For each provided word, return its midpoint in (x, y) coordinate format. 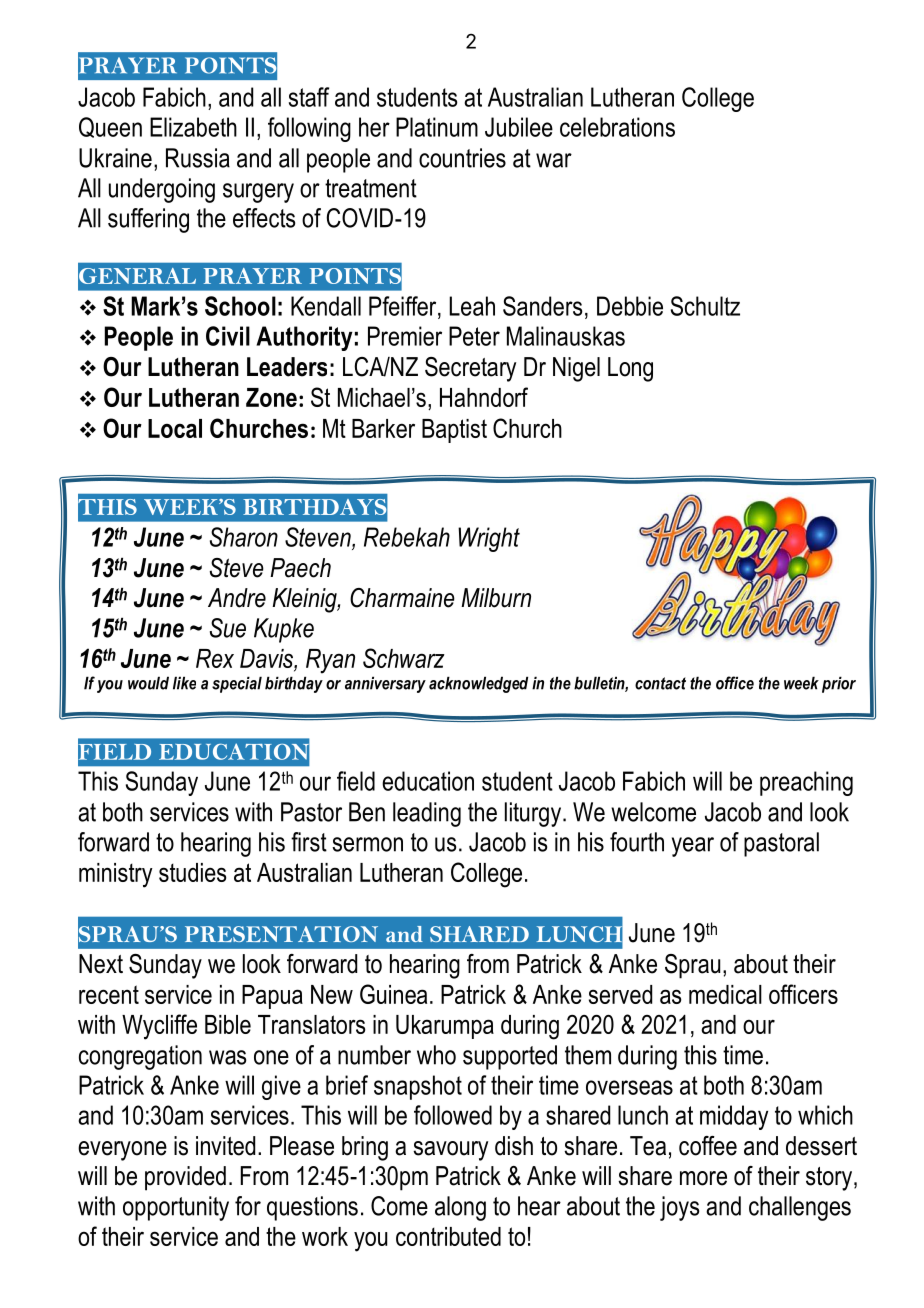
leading (427, 814)
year (693, 847)
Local (175, 428)
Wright (489, 539)
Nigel (576, 369)
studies (192, 872)
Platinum (437, 127)
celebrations (617, 127)
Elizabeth (193, 127)
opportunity (176, 1208)
